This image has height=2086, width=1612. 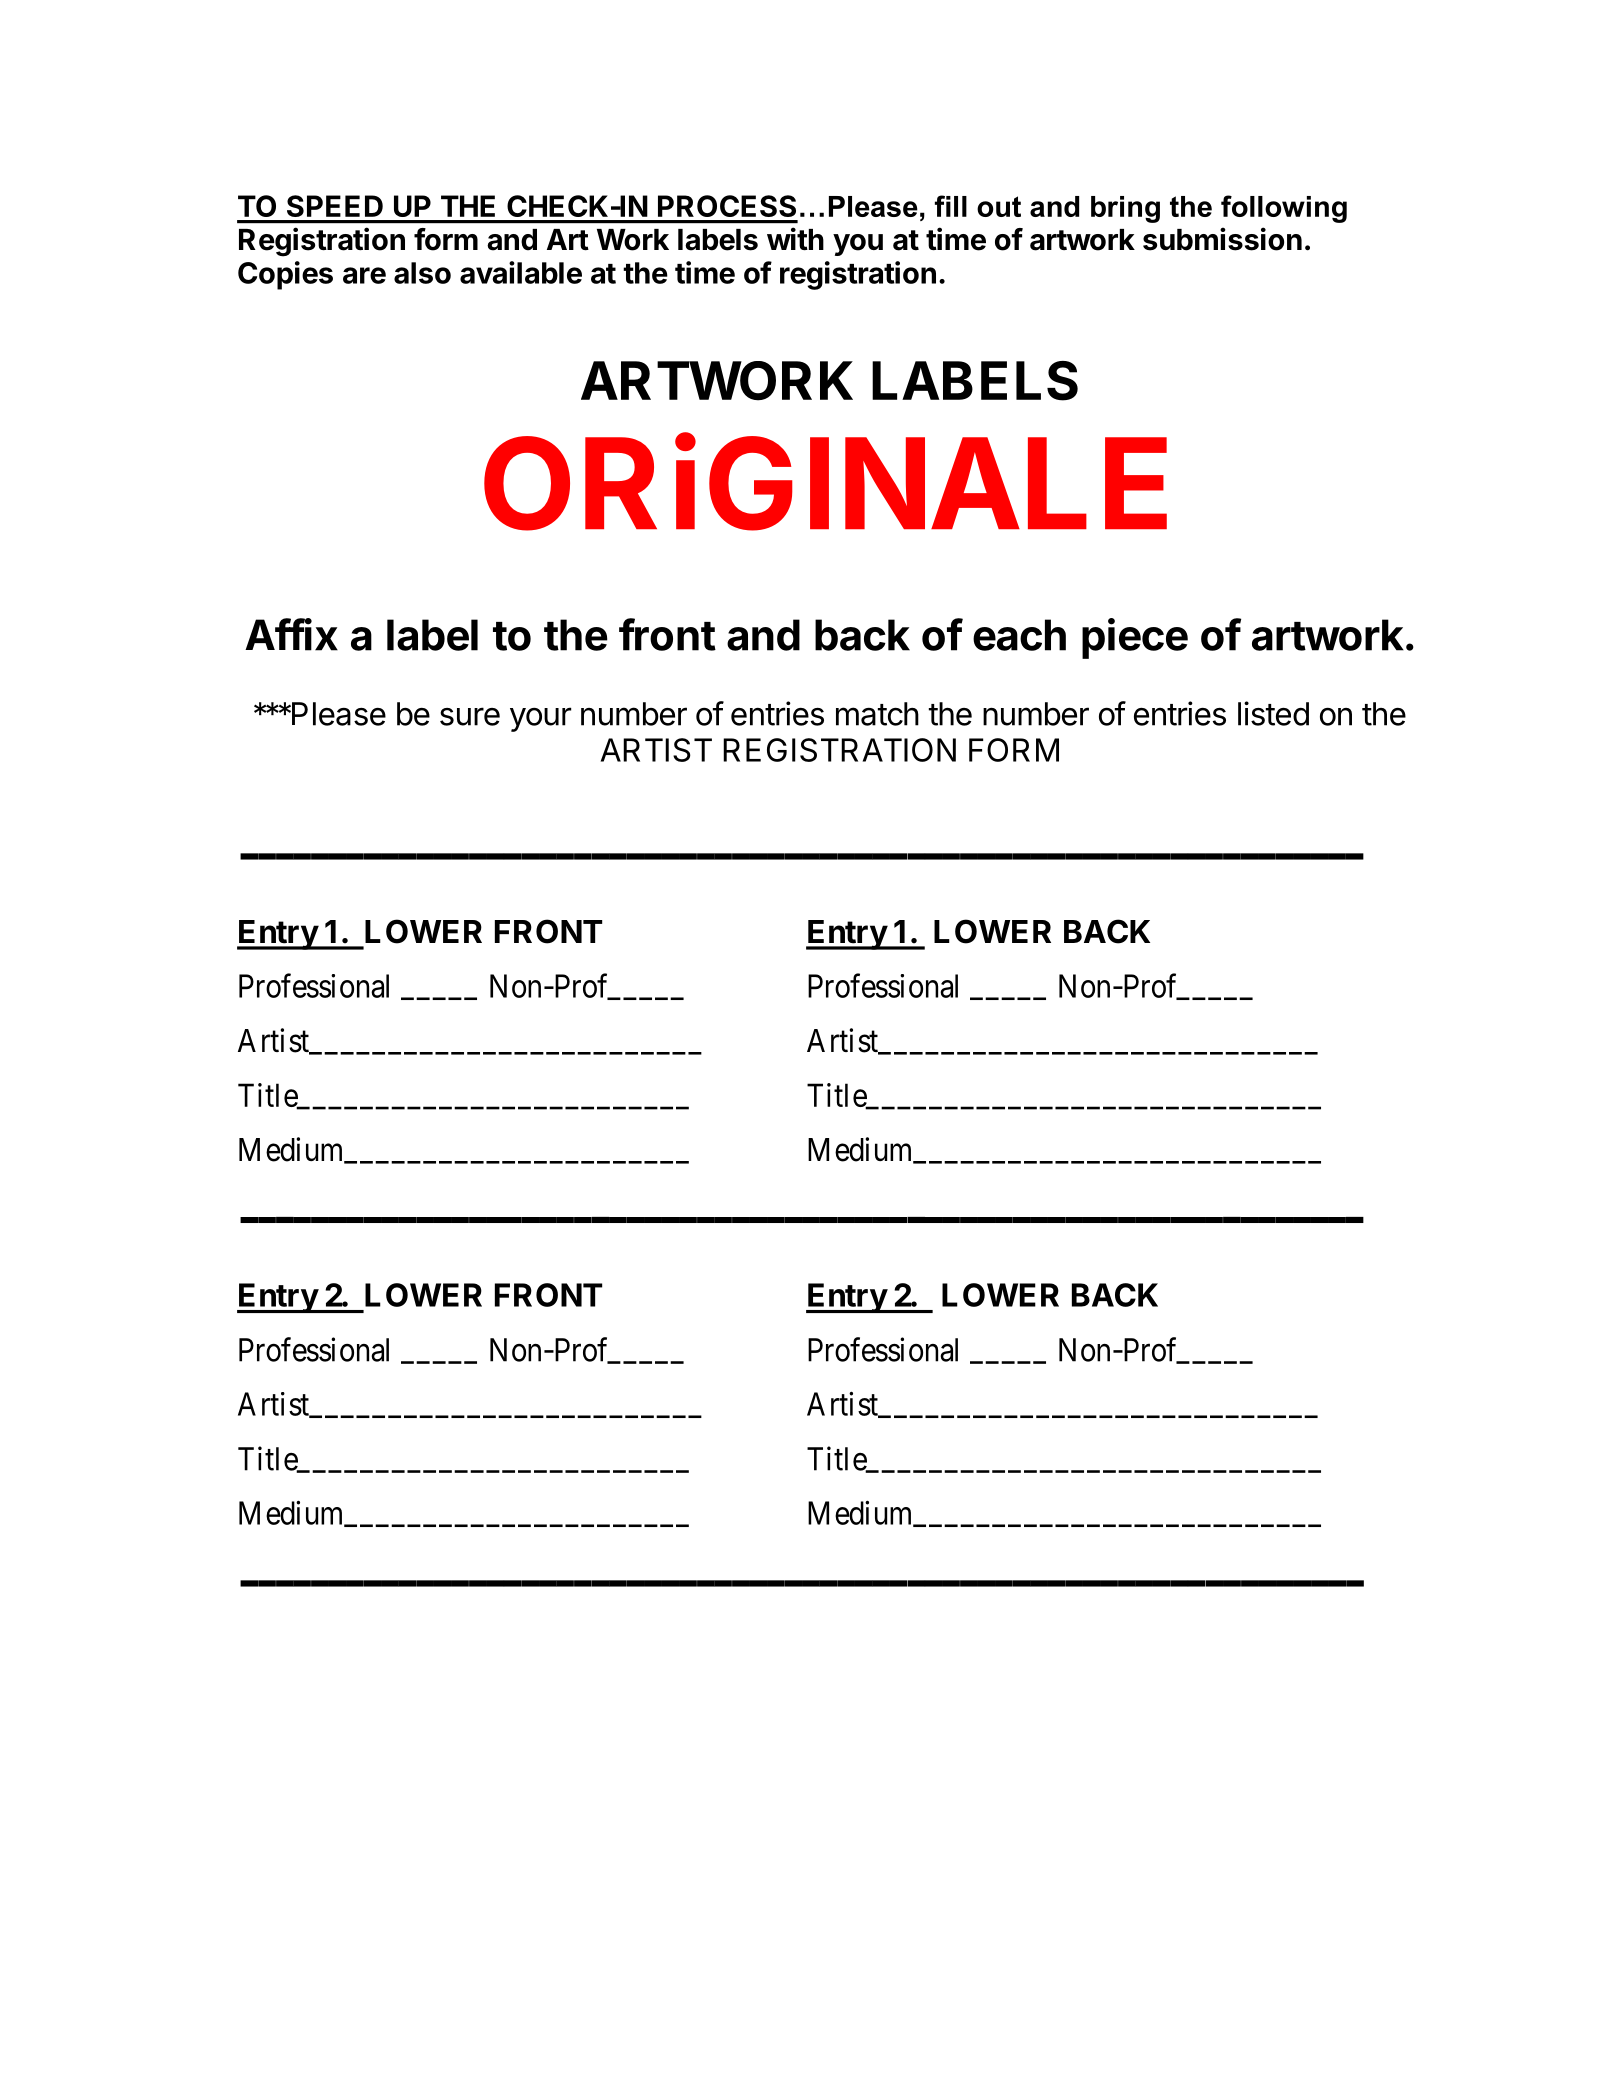 I want to click on submission, so click(x=1222, y=239).
